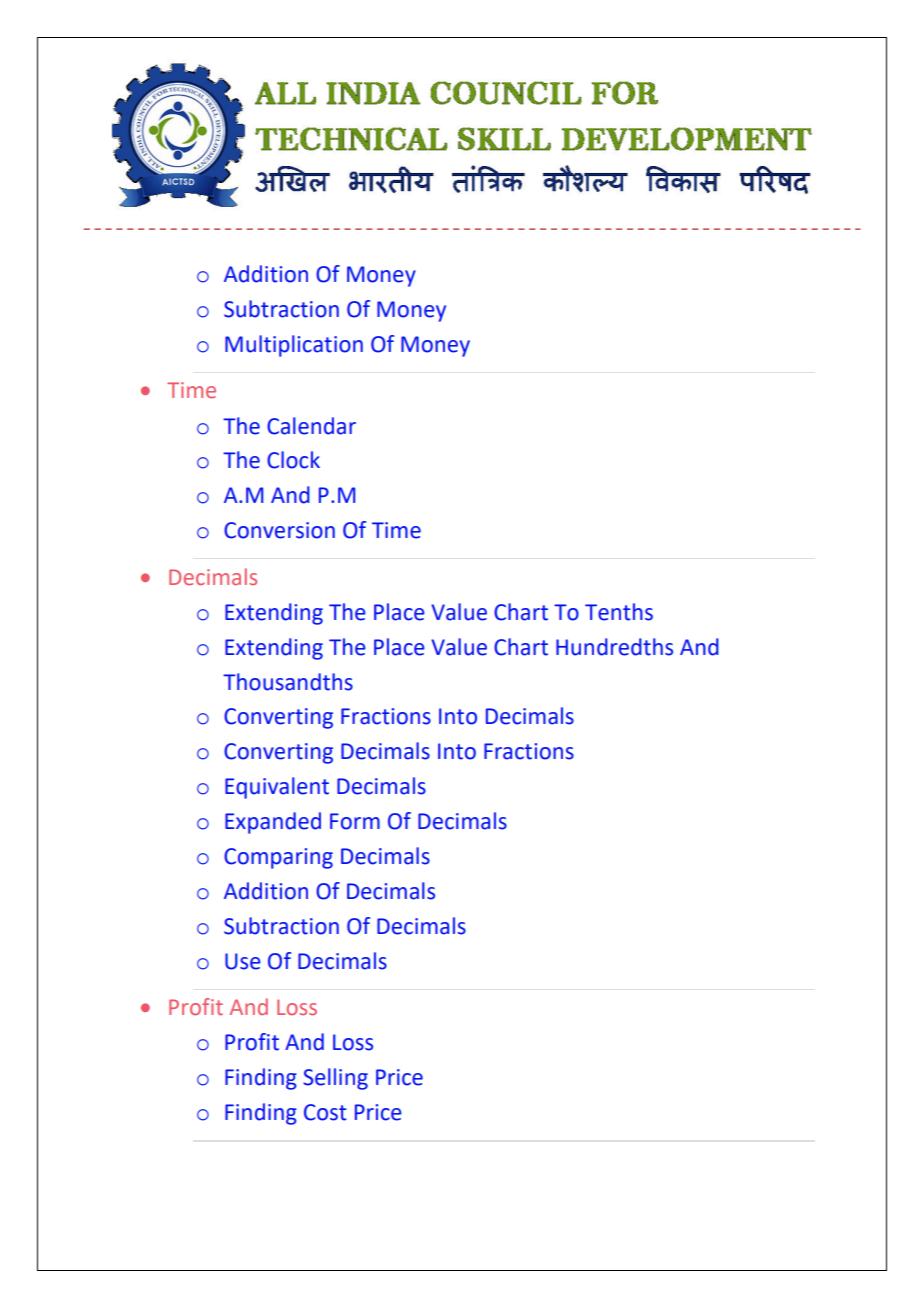 This page has height=1308, width=924. I want to click on Tenths, so click(619, 612).
